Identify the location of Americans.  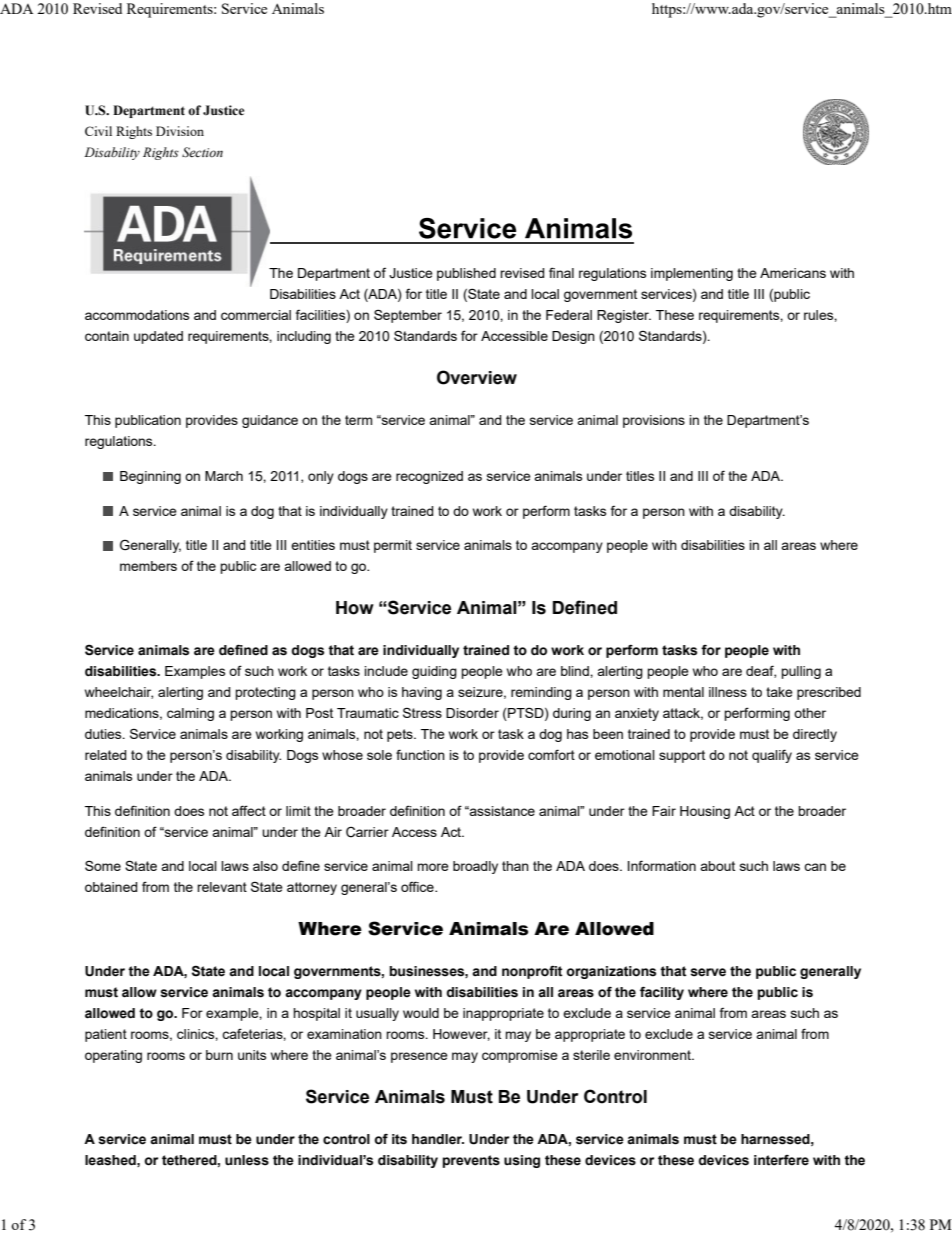
(793, 273).
